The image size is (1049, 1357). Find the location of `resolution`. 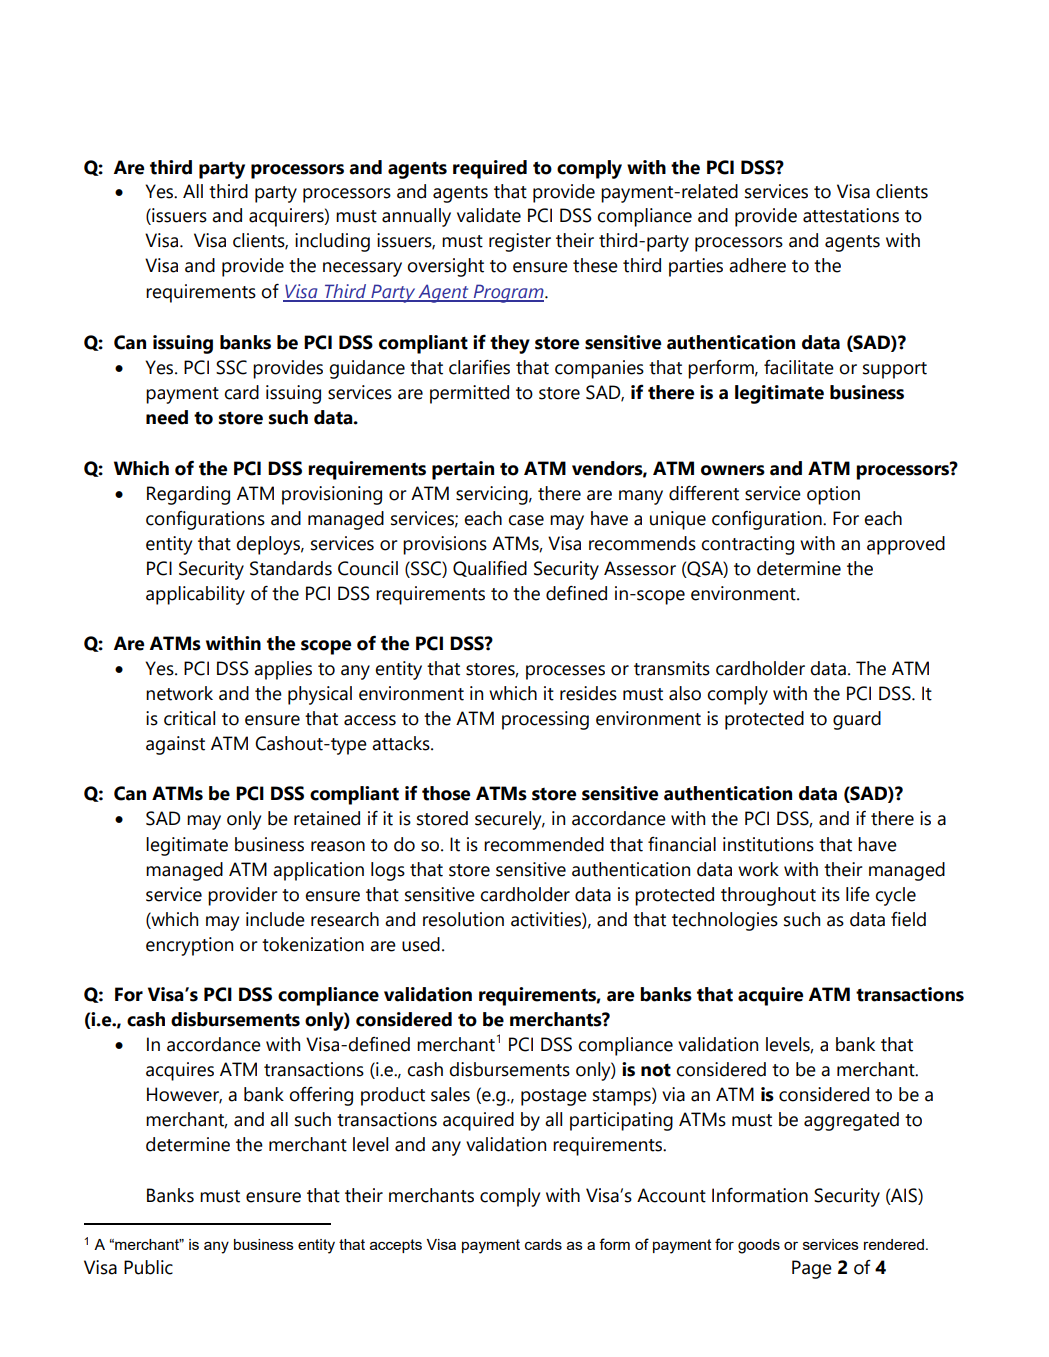

resolution is located at coordinates (463, 919).
